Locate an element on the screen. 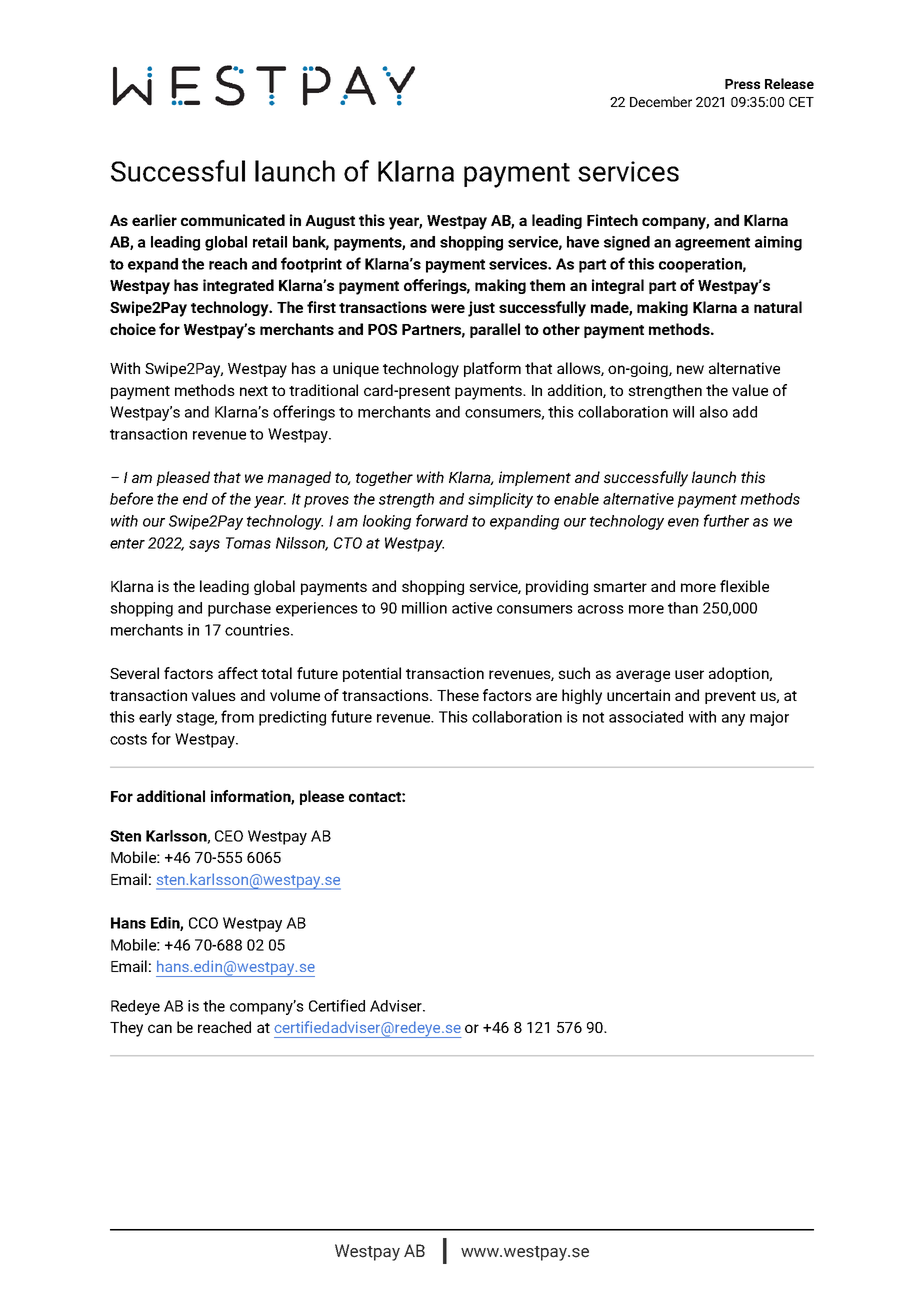  also is located at coordinates (714, 412).
